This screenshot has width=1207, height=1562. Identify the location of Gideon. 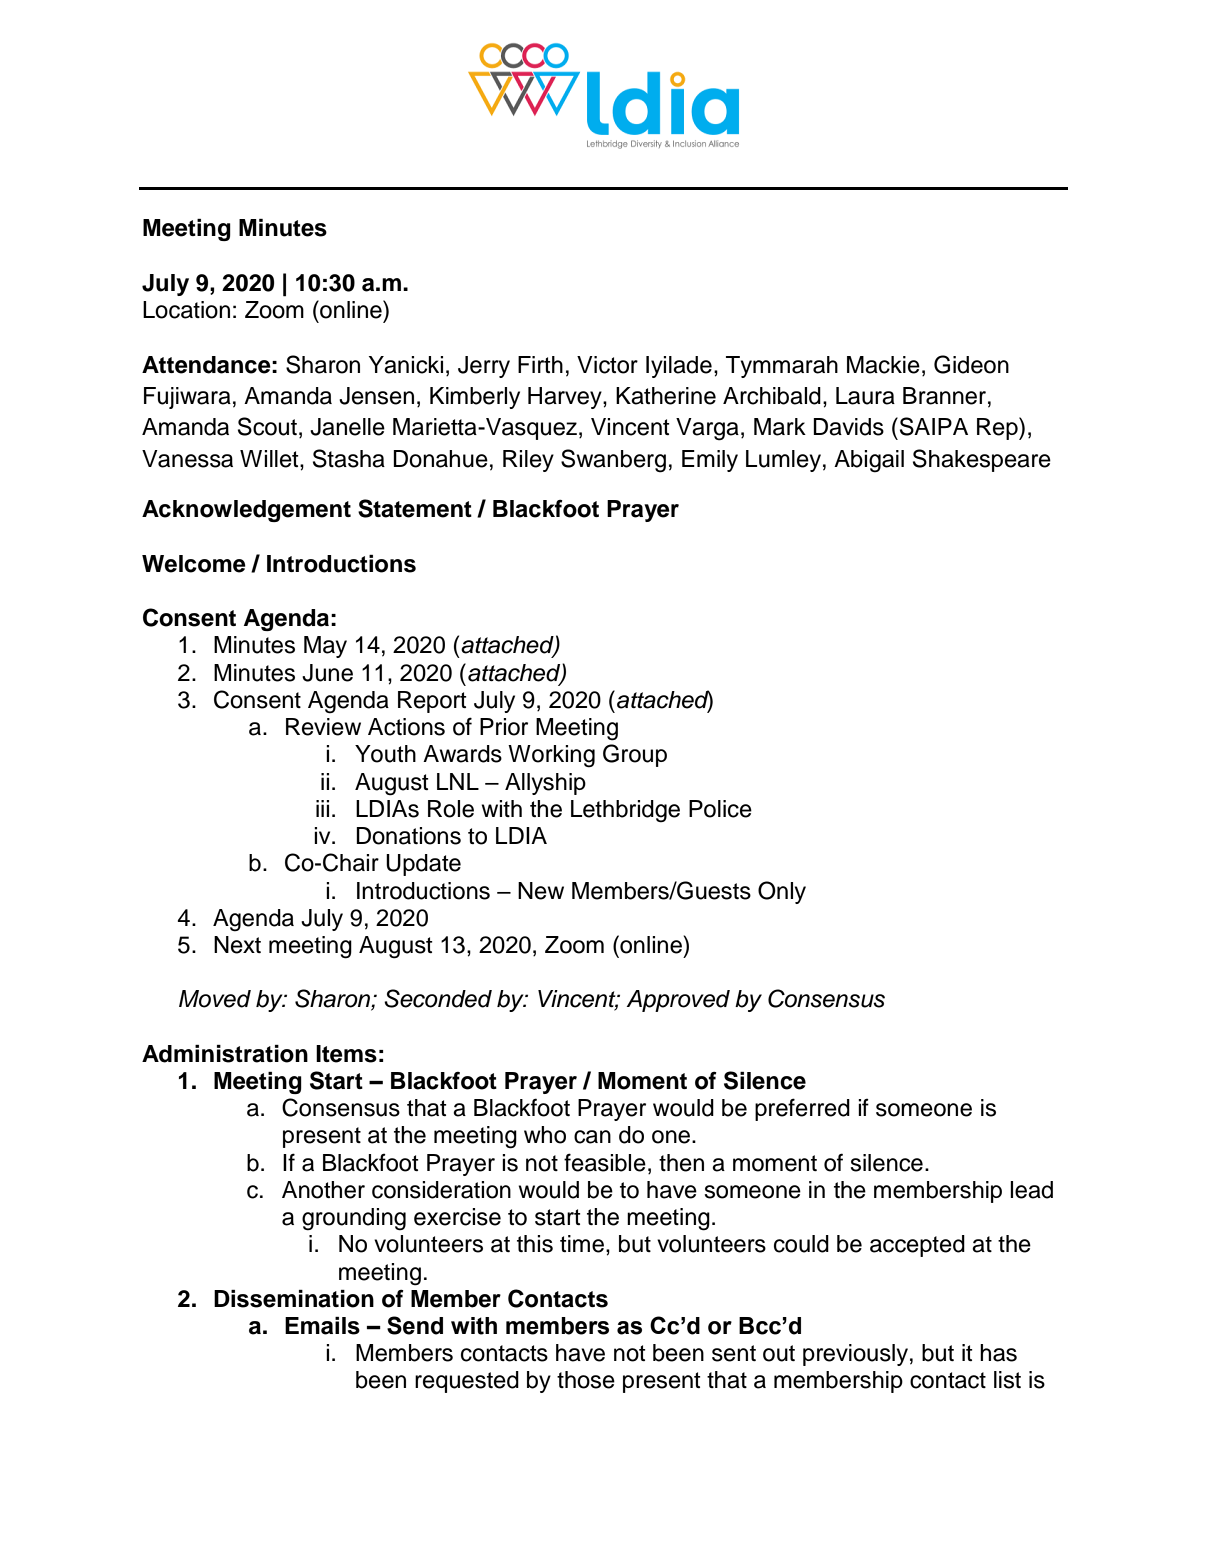
(971, 364).
